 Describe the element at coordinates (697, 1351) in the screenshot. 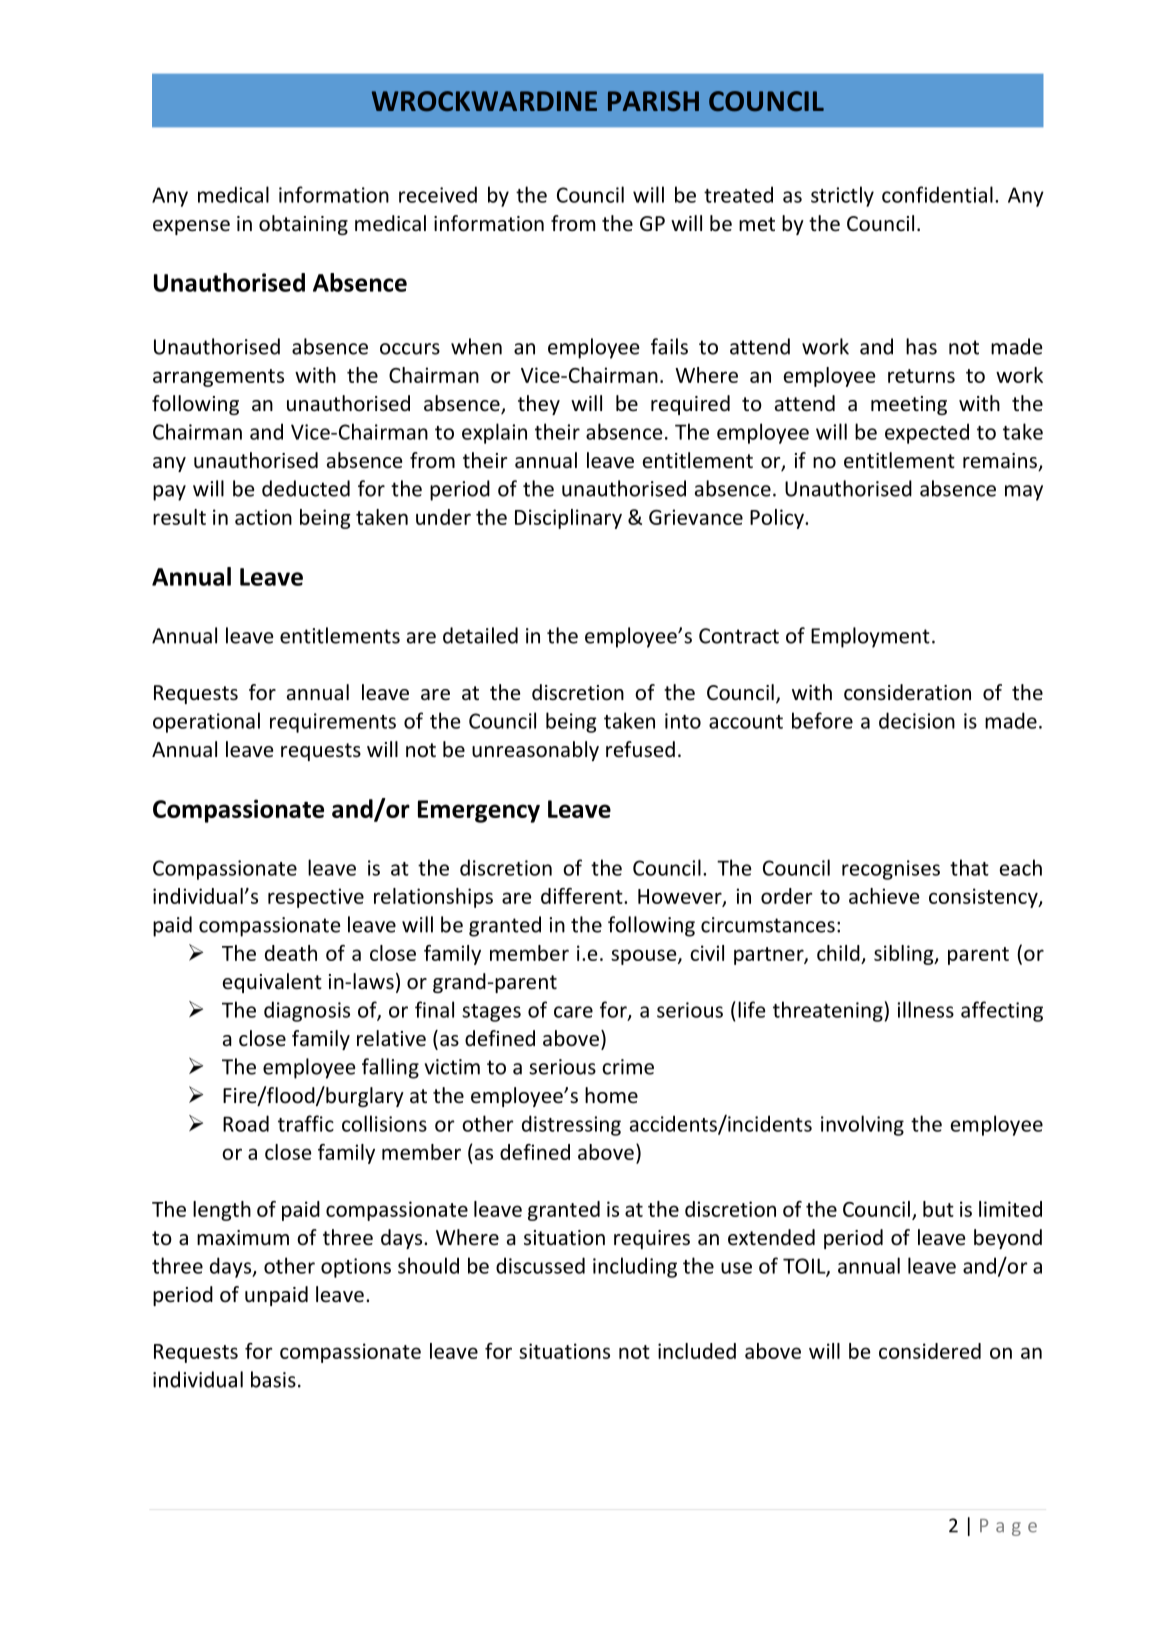

I see `included` at that location.
